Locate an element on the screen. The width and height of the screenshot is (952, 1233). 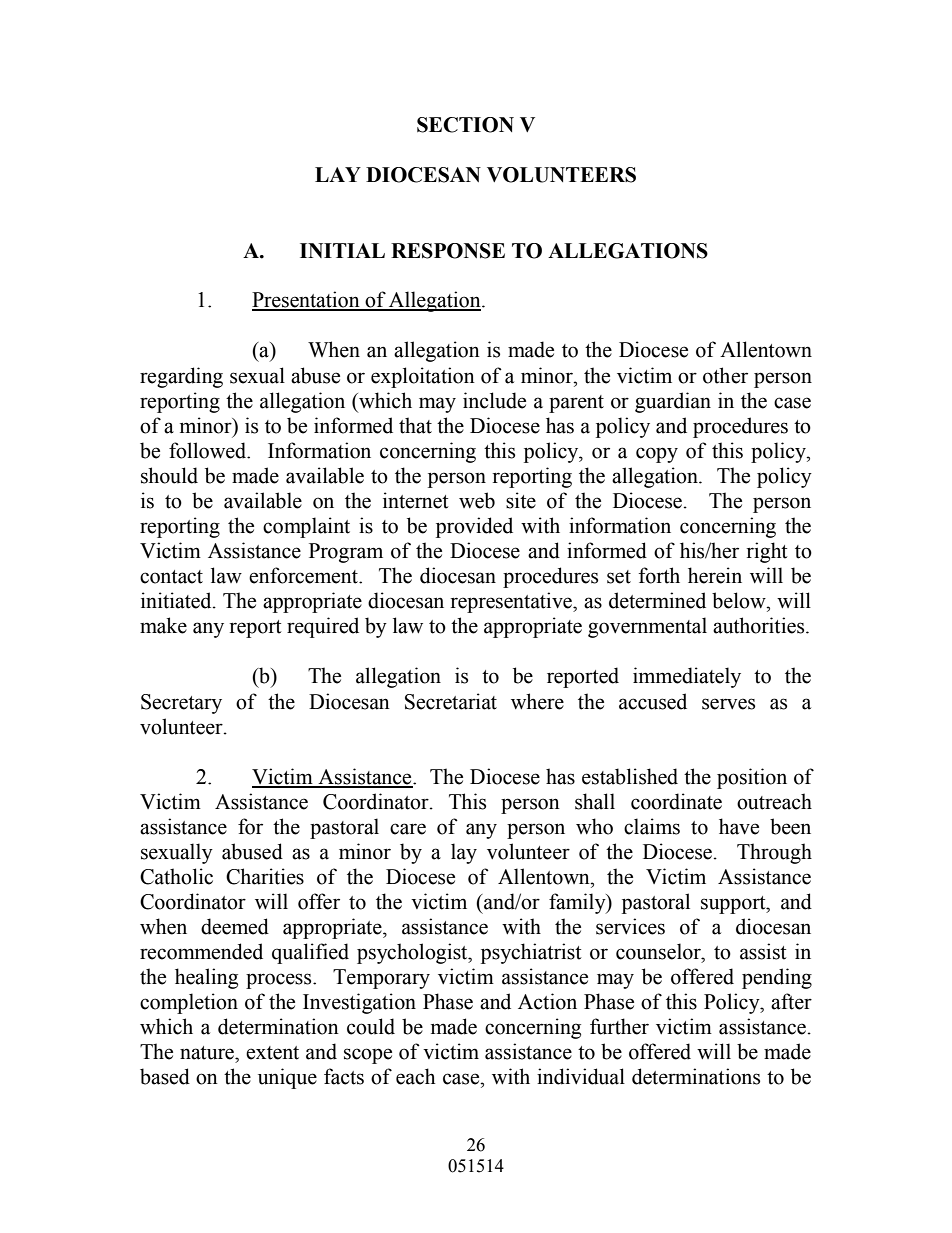
other is located at coordinates (725, 375).
